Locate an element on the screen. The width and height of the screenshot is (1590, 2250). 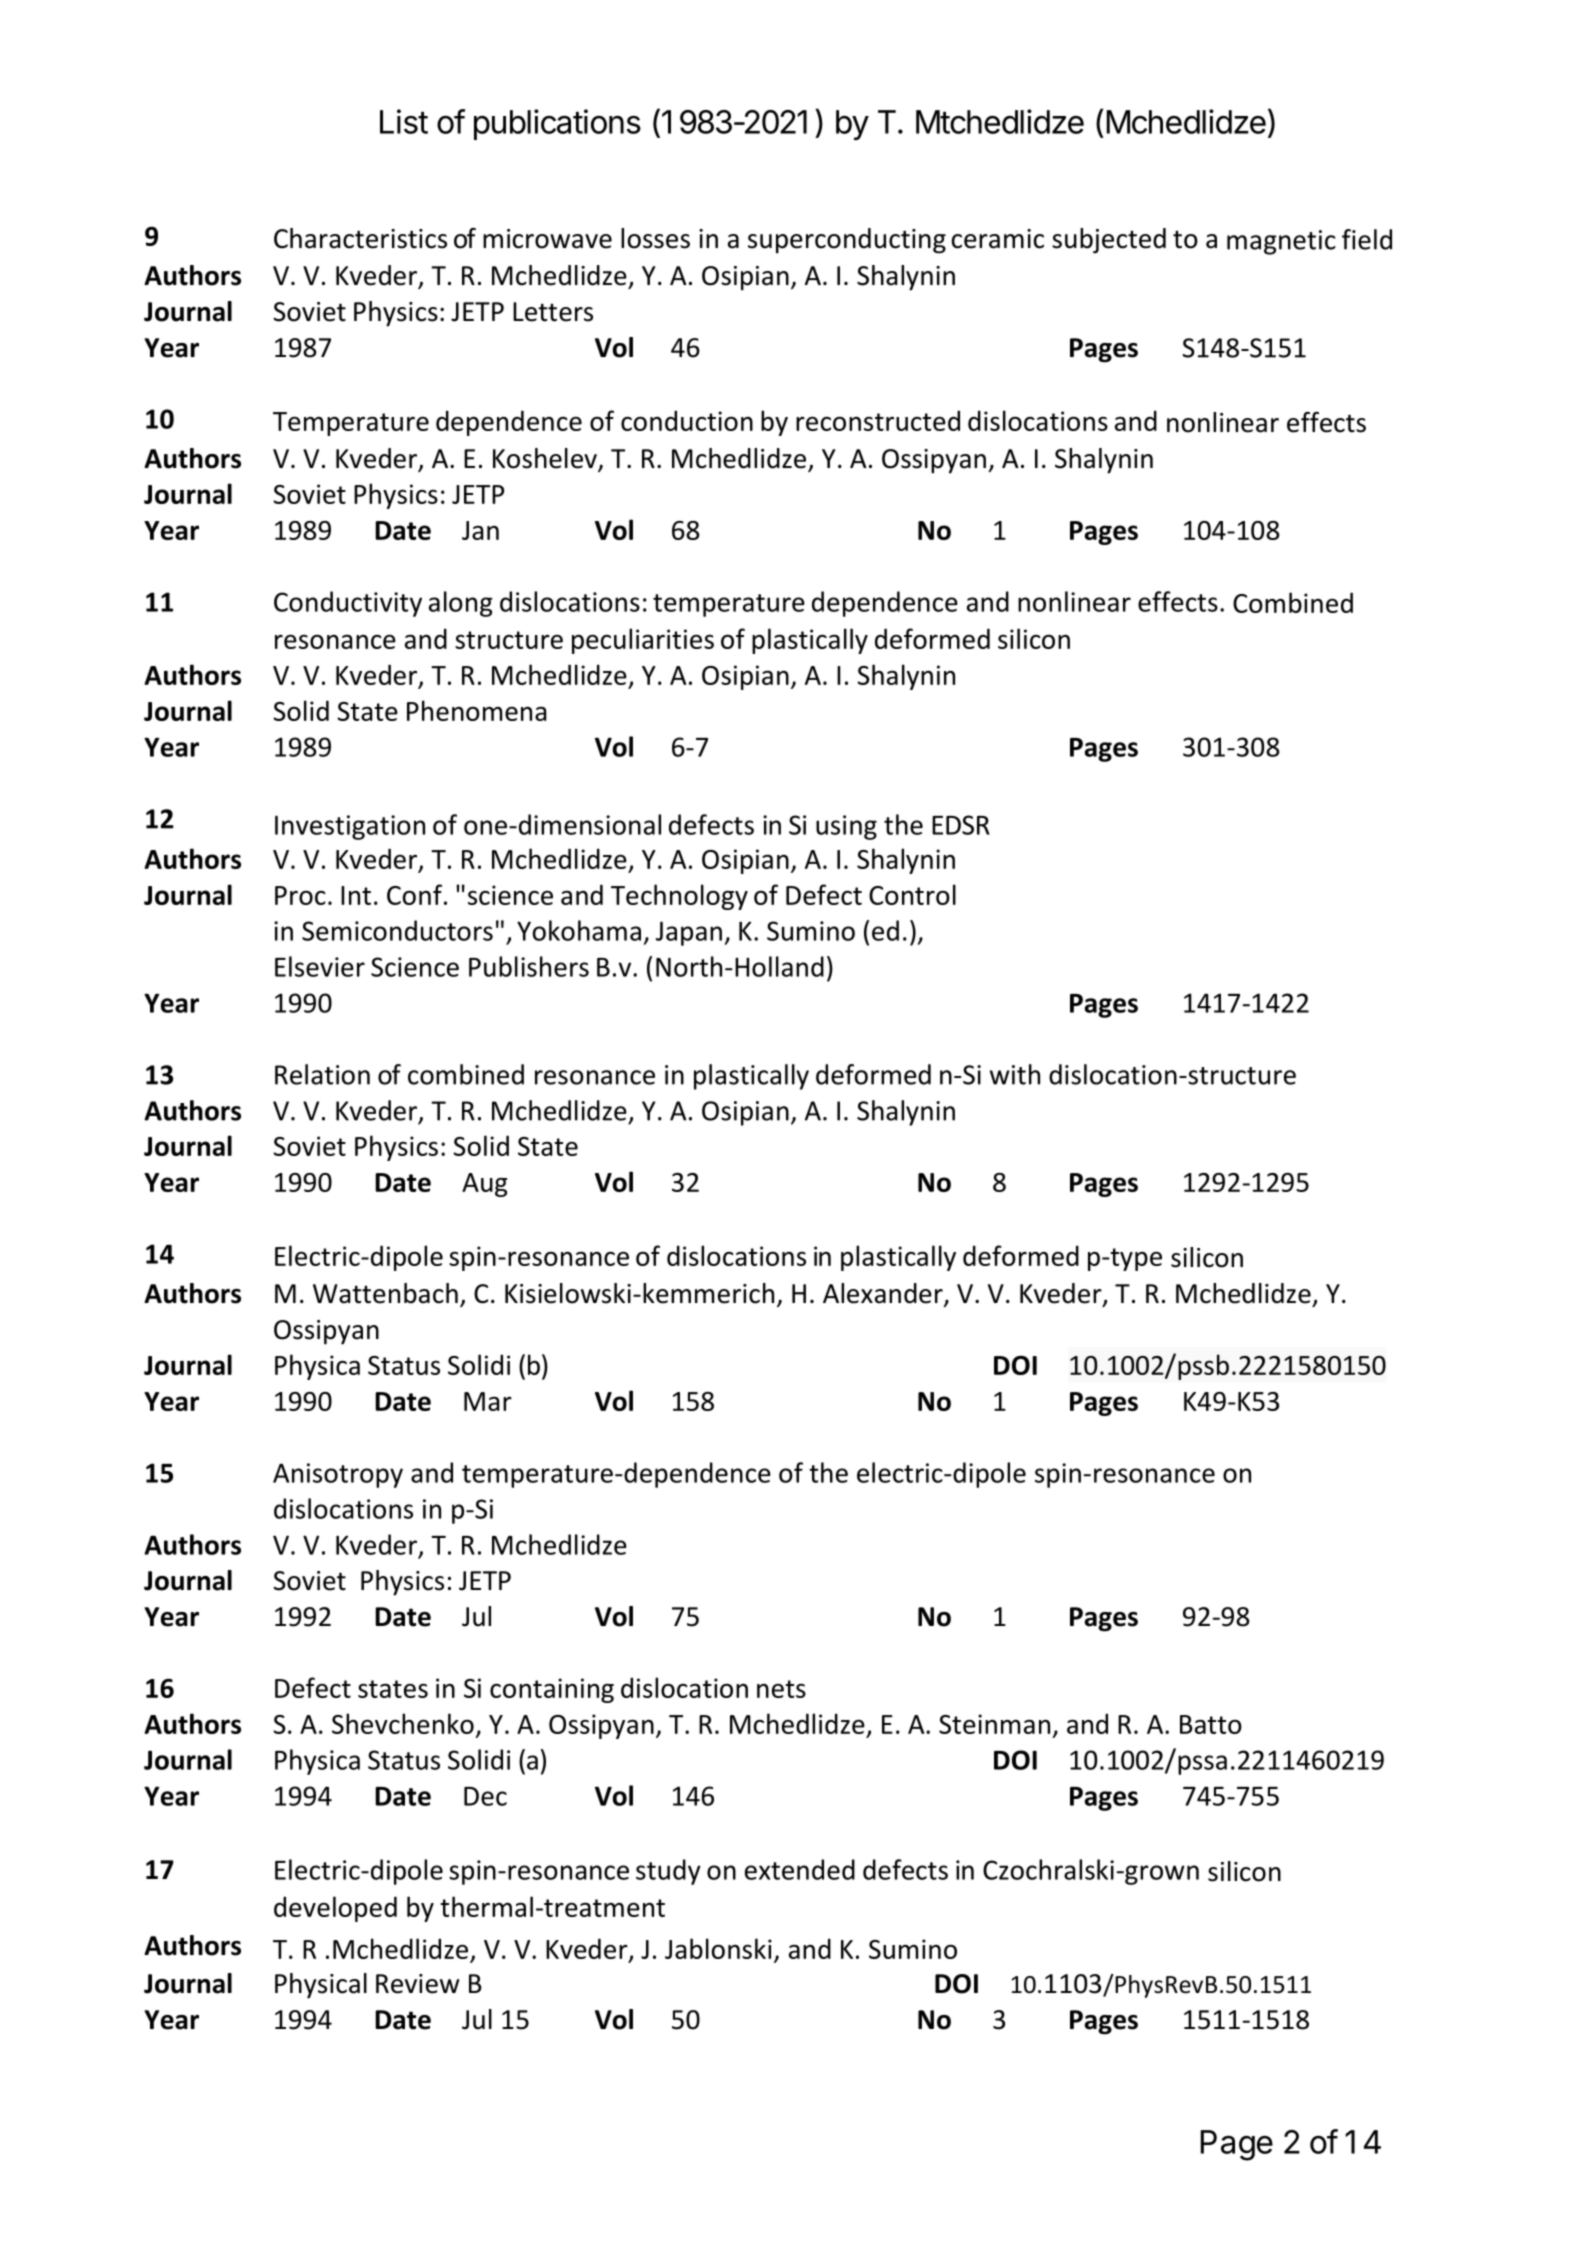
Steinman is located at coordinates (994, 1724).
